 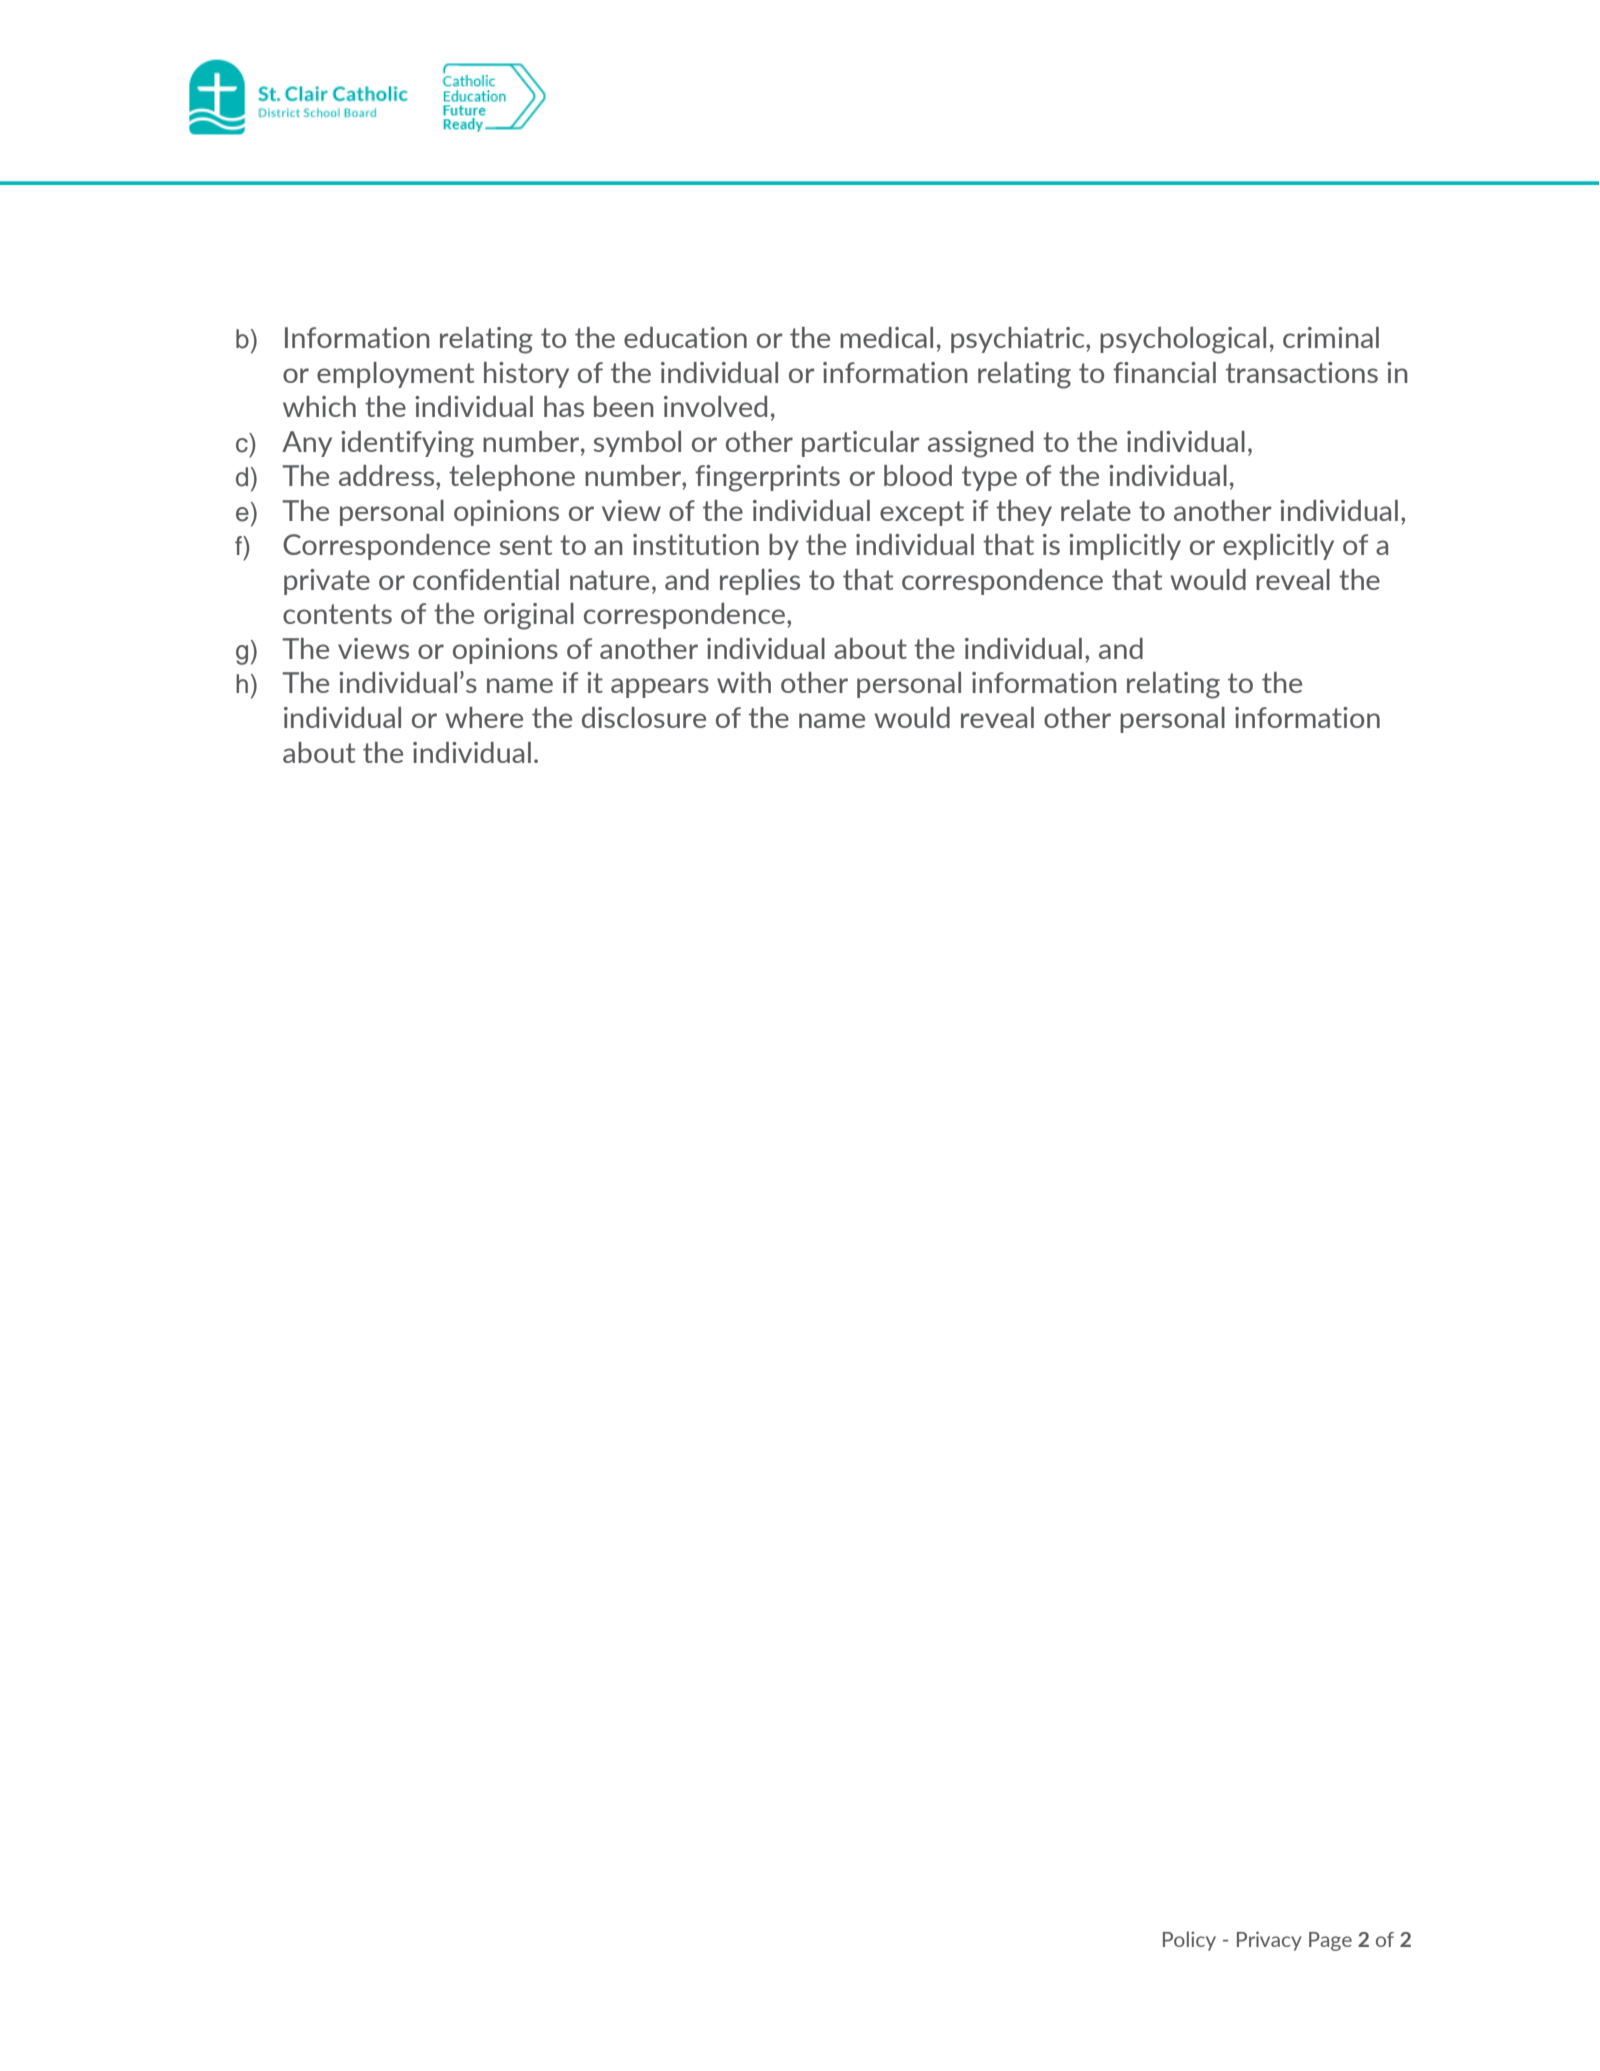 I want to click on Privacy, so click(x=1269, y=1941).
